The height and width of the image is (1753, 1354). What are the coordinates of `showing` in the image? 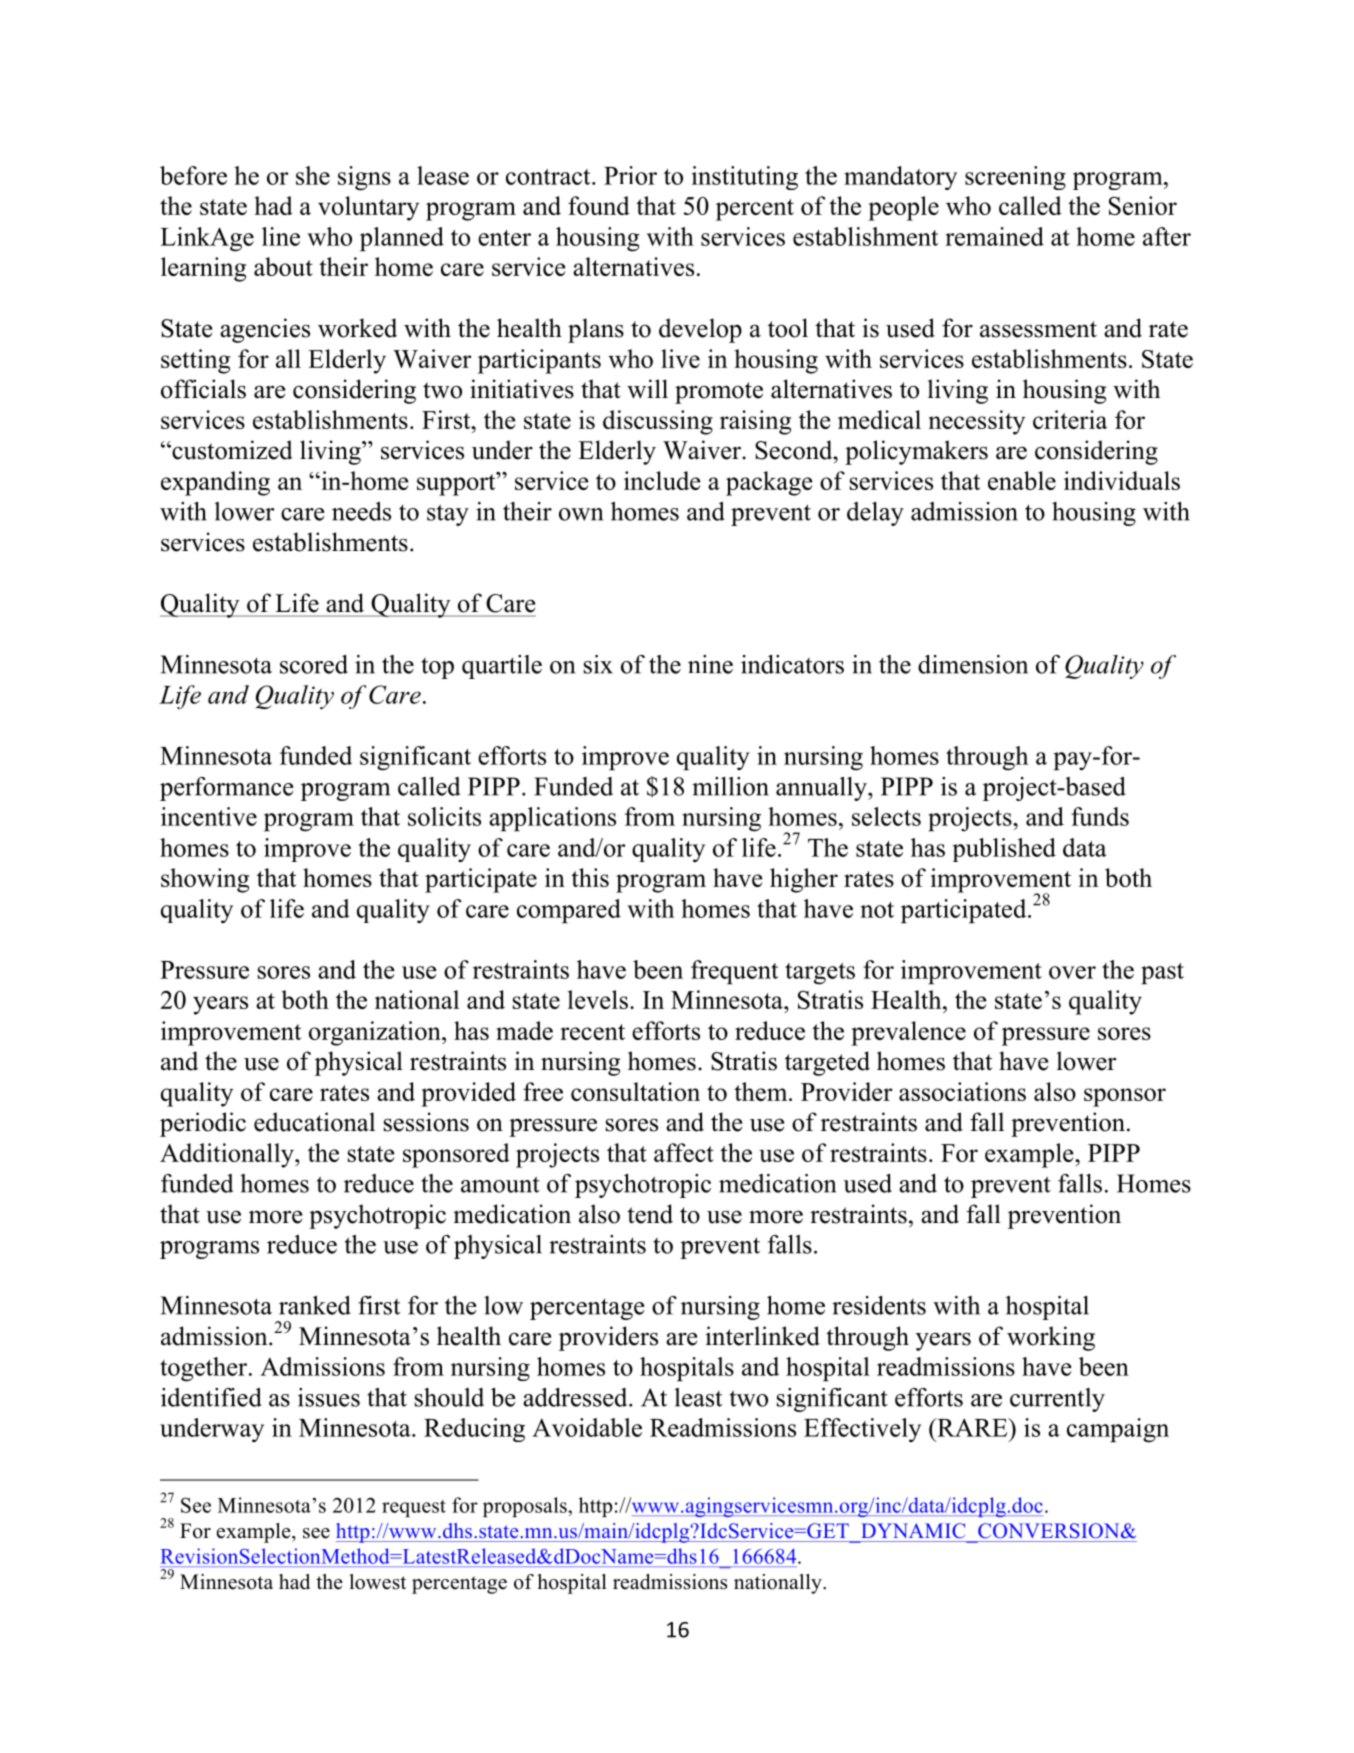 It's located at (205, 880).
